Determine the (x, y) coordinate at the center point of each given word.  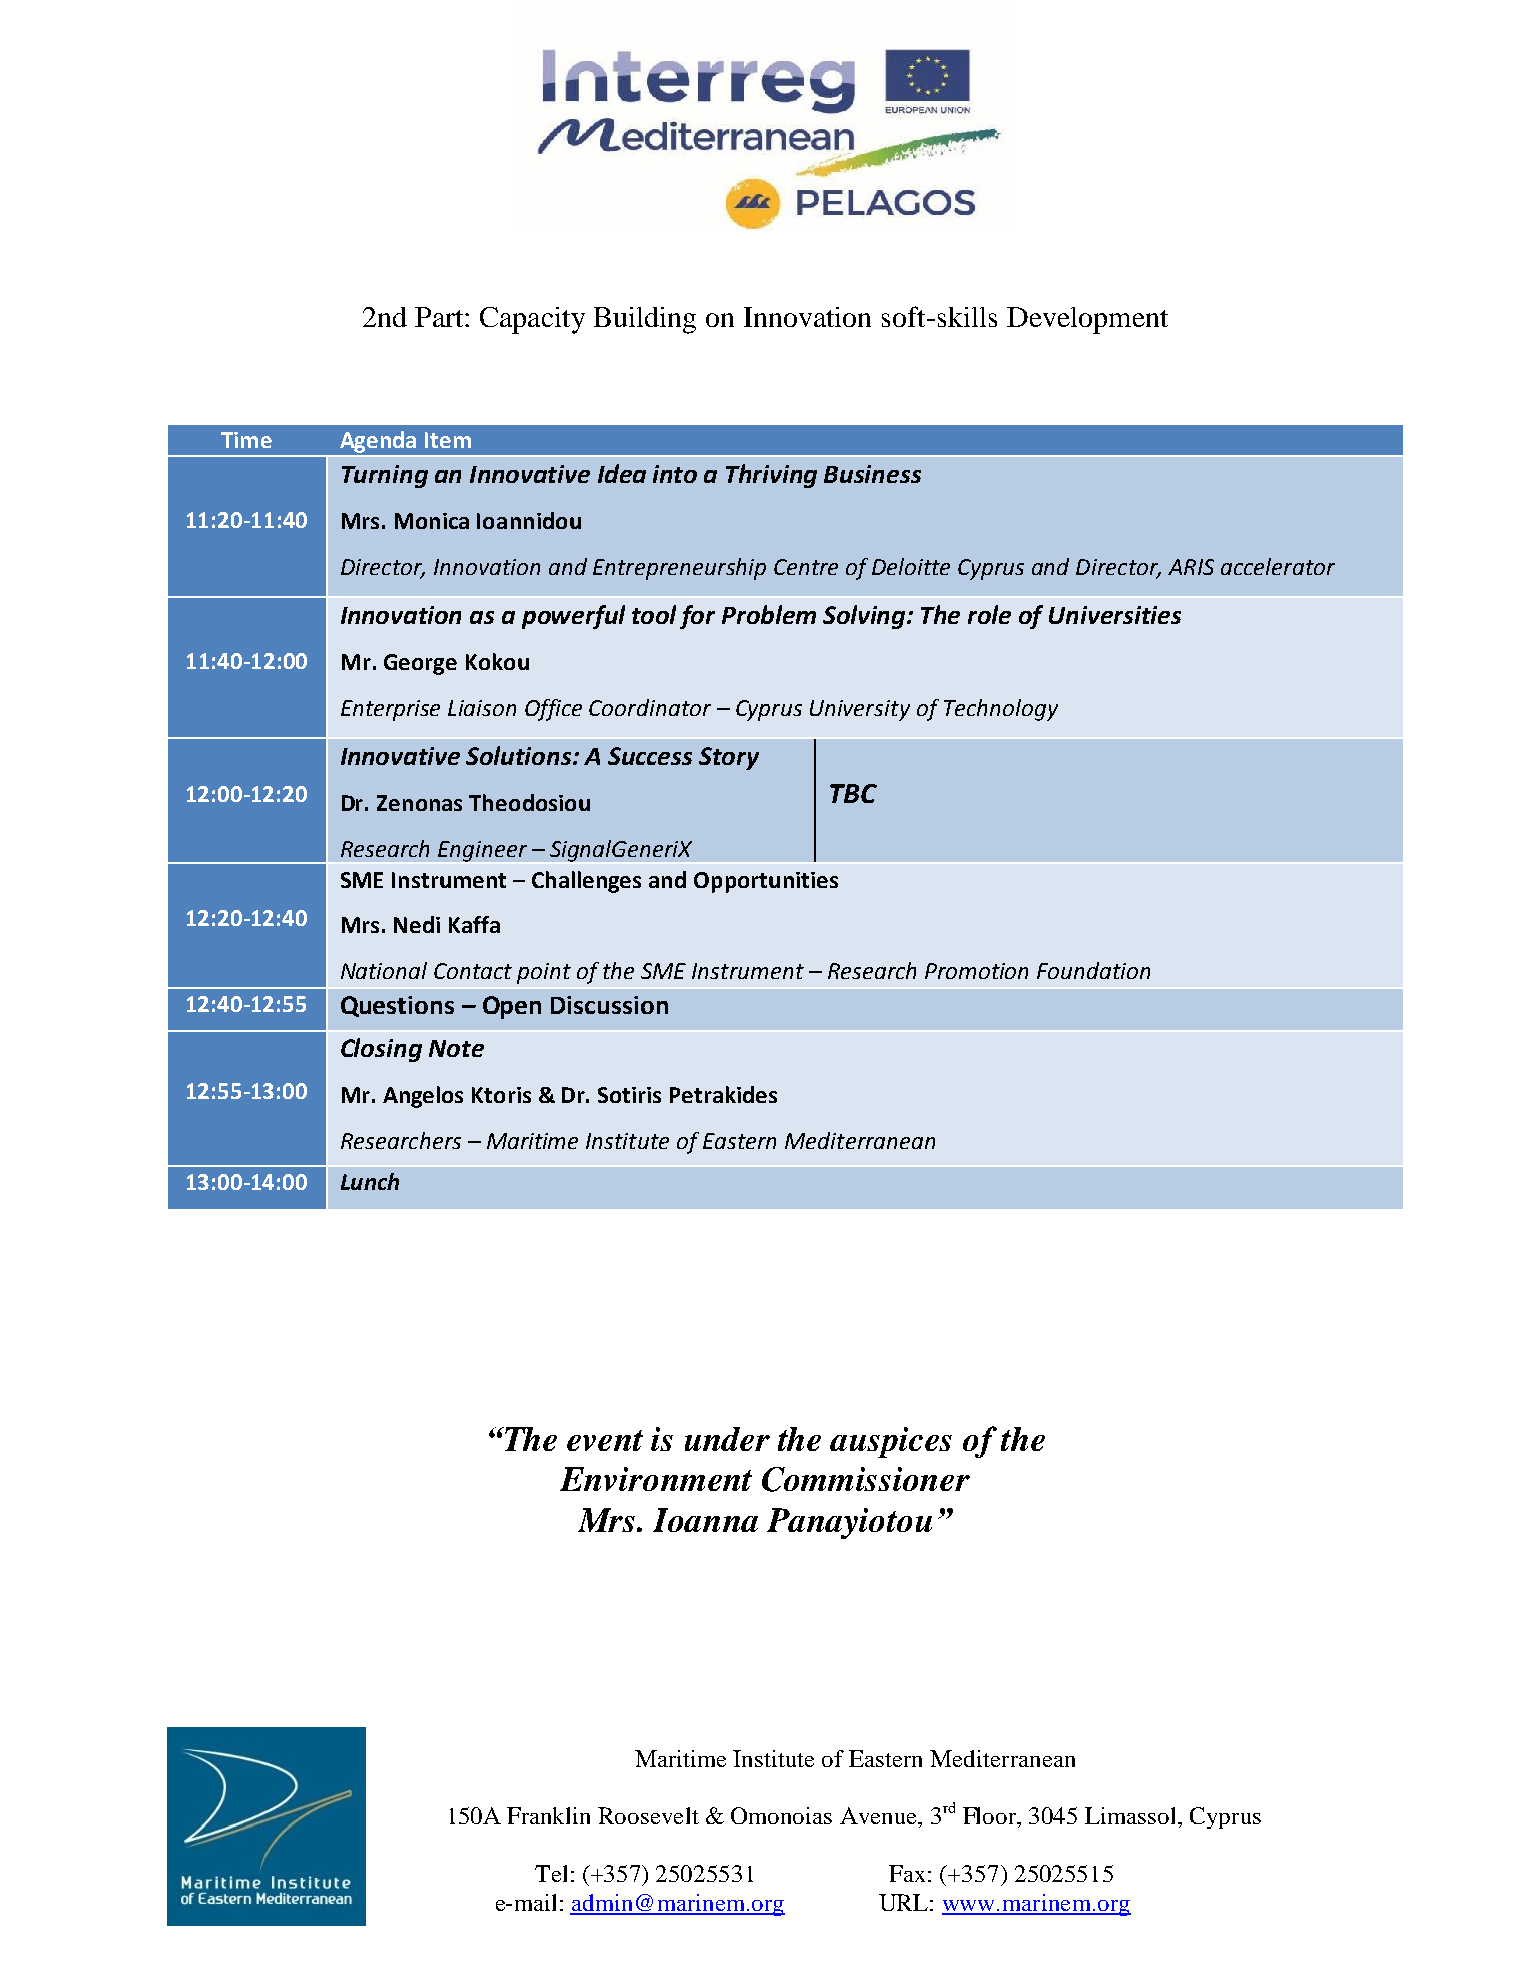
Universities (1115, 615)
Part (440, 317)
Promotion (976, 971)
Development (1087, 320)
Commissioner (866, 1479)
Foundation (1093, 970)
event (605, 1440)
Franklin (548, 1815)
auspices (891, 1442)
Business (872, 474)
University (860, 710)
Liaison (482, 708)
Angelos (423, 1097)
